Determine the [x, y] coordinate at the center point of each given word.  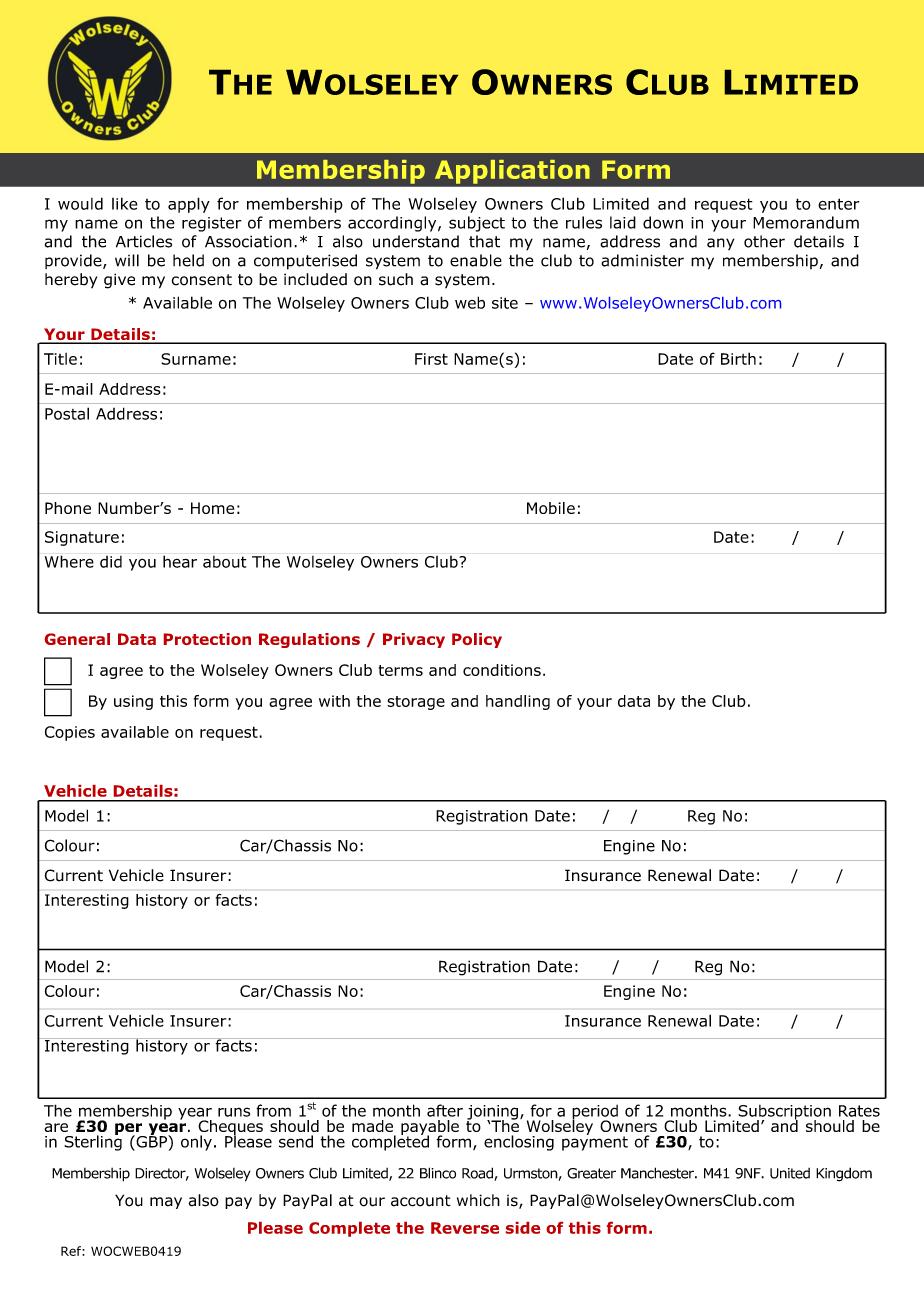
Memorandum [806, 222]
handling [518, 702]
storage [416, 703]
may [166, 1203]
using [133, 702]
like [125, 203]
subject [477, 224]
